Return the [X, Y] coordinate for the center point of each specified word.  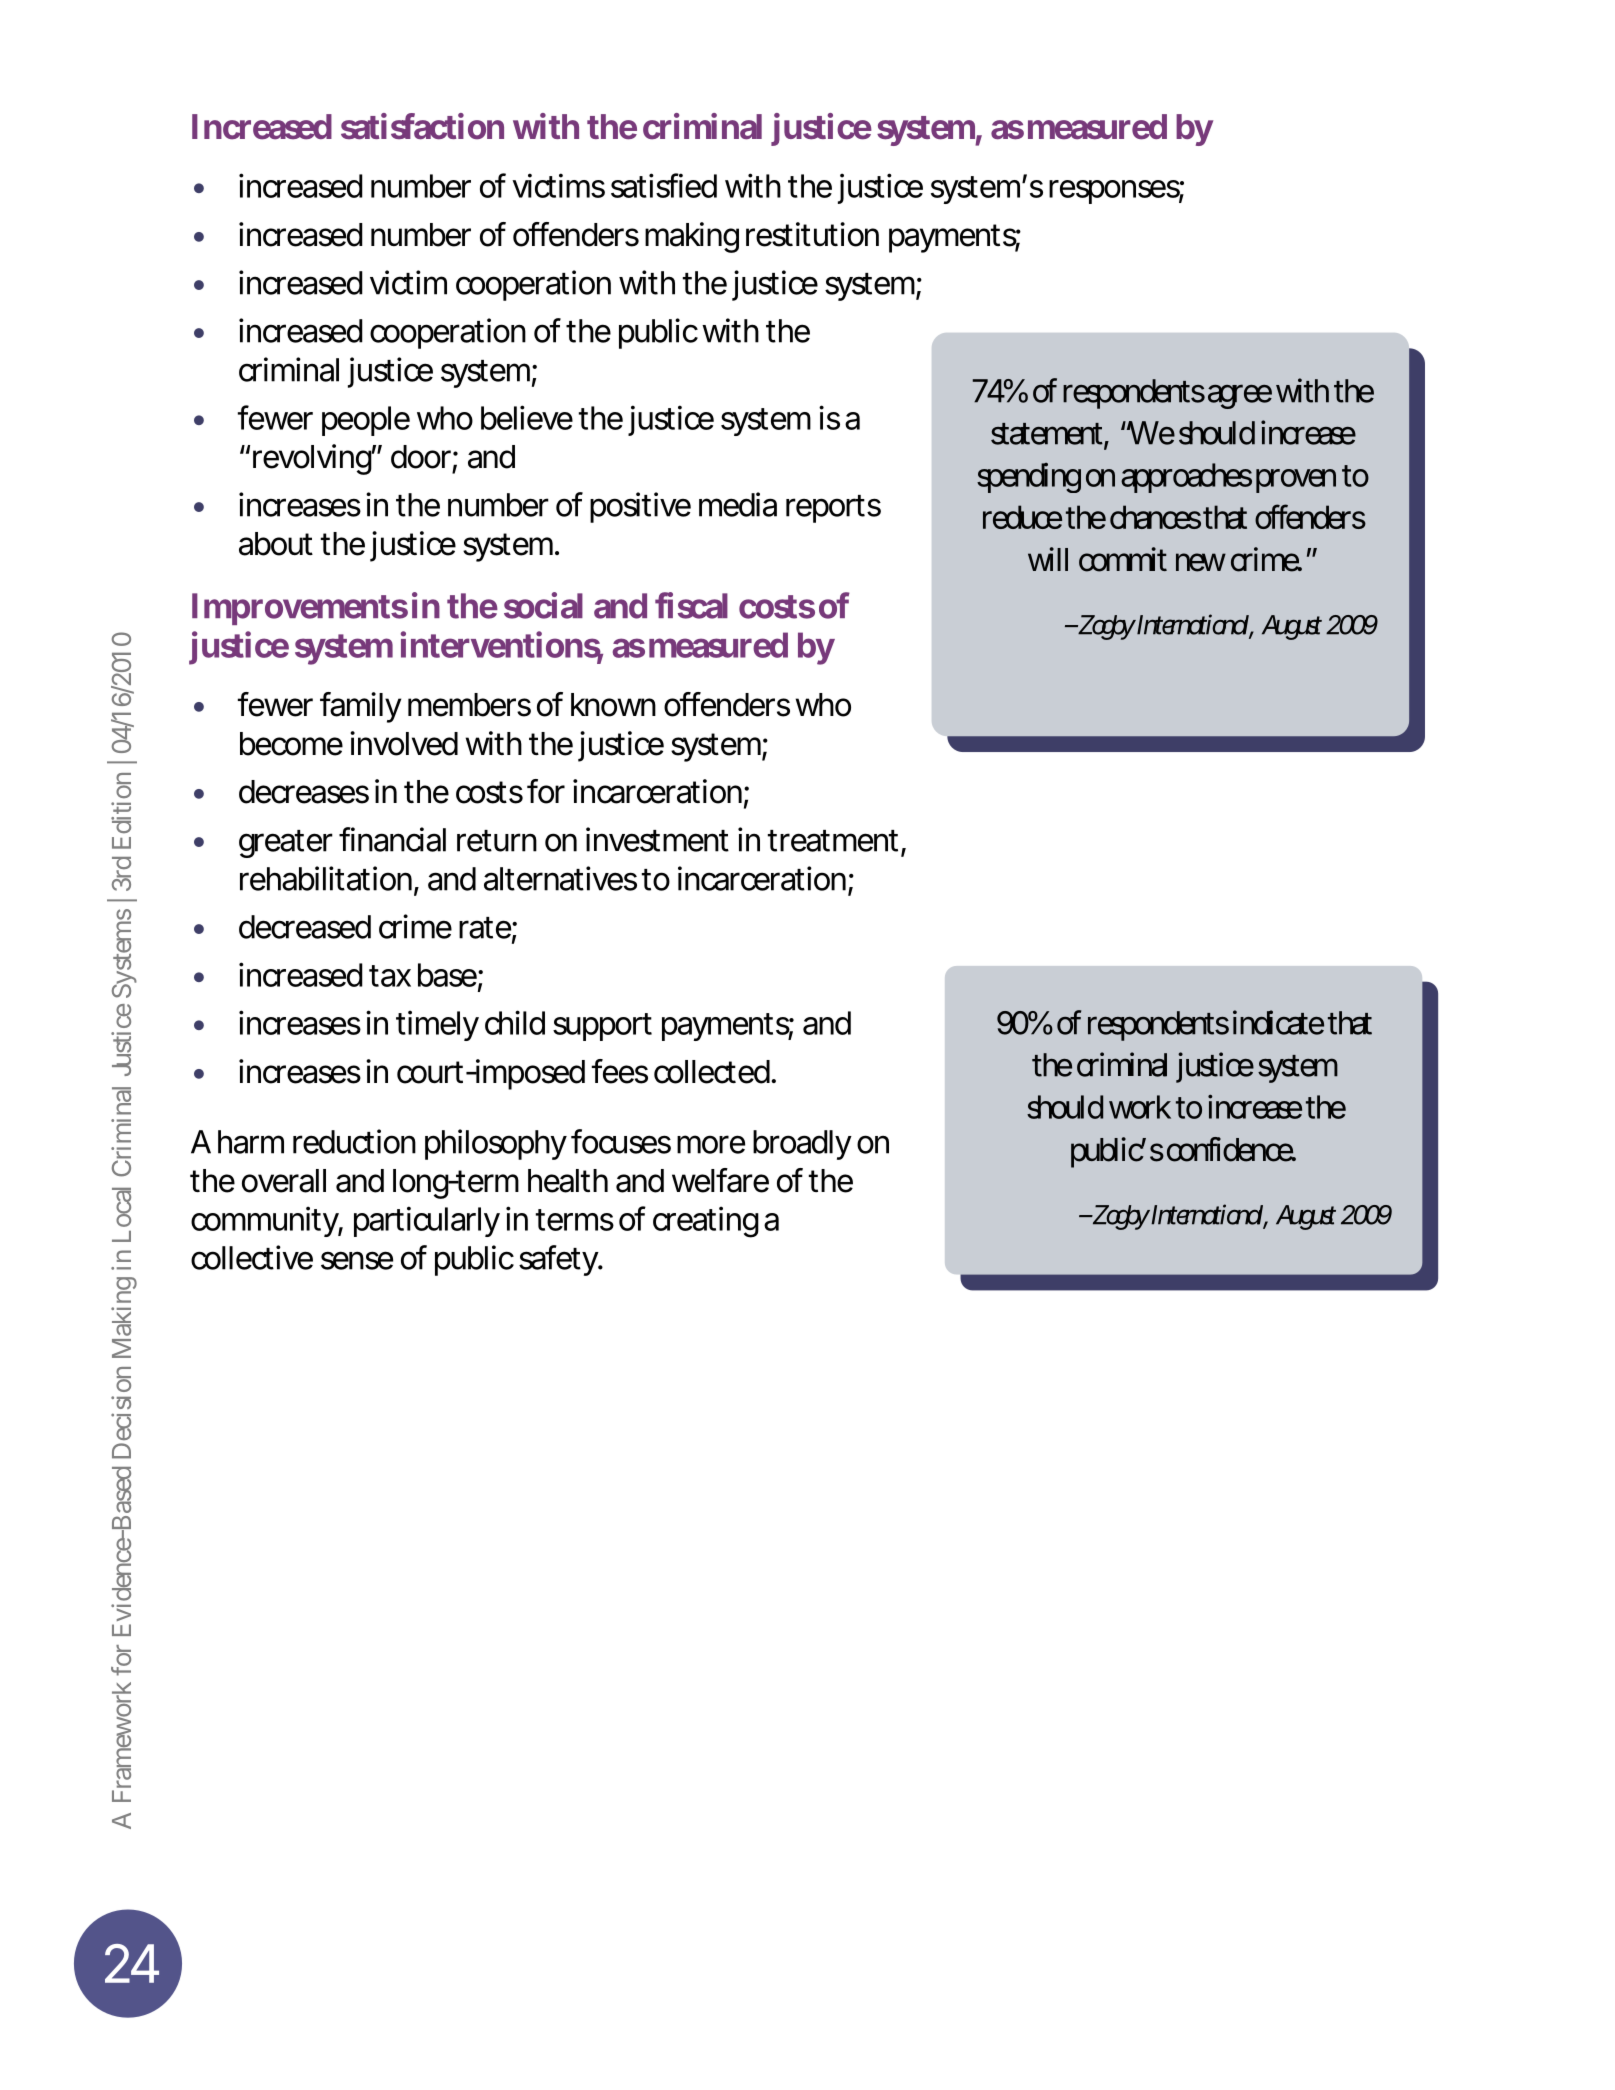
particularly [427, 1221]
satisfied [664, 185]
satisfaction [422, 126]
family [360, 707]
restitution [812, 234]
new [1201, 562]
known [613, 705]
